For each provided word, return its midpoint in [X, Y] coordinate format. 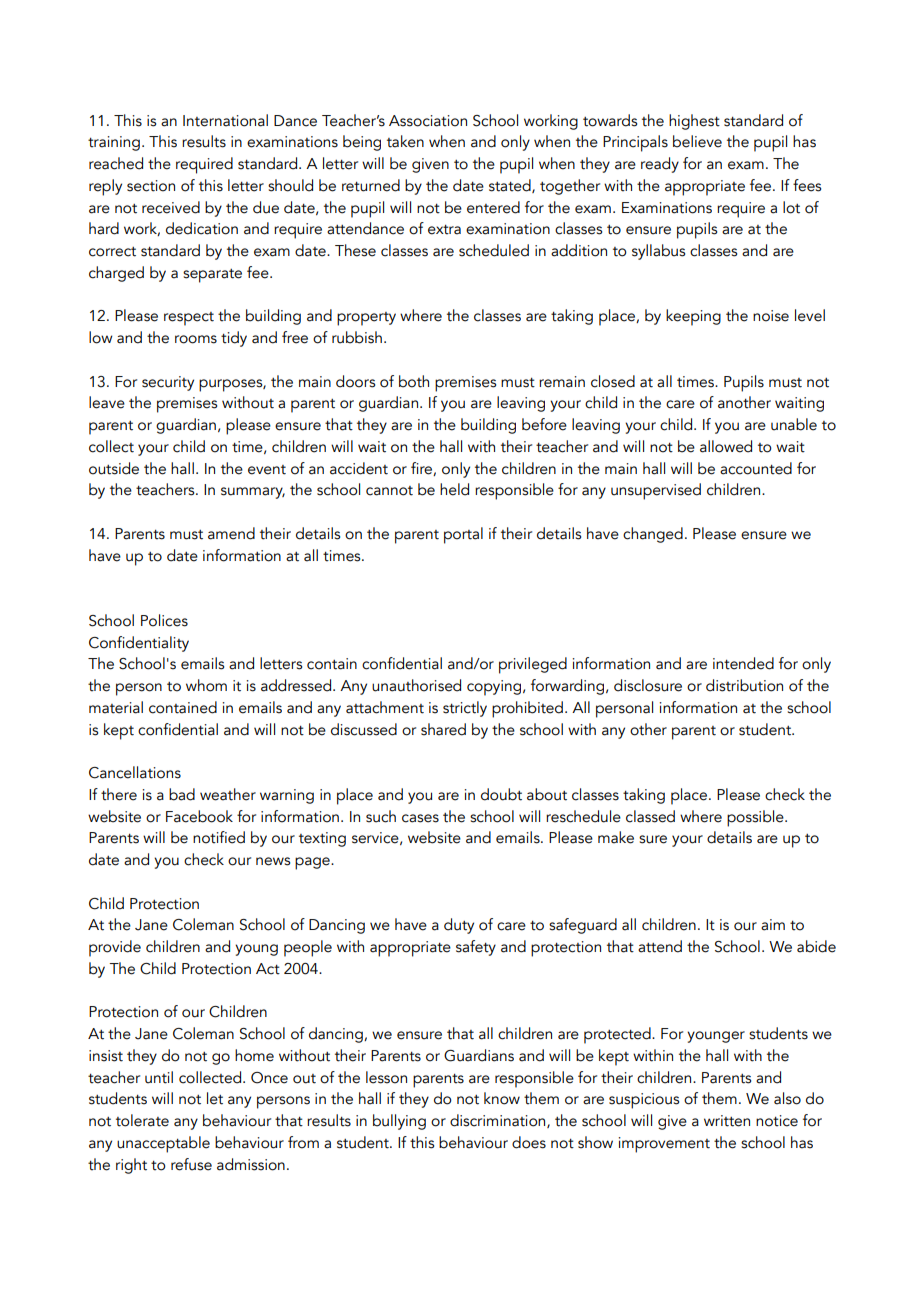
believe [697, 141]
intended [743, 663]
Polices [164, 620]
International [225, 120]
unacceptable [163, 1144]
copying [495, 688]
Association [428, 121]
